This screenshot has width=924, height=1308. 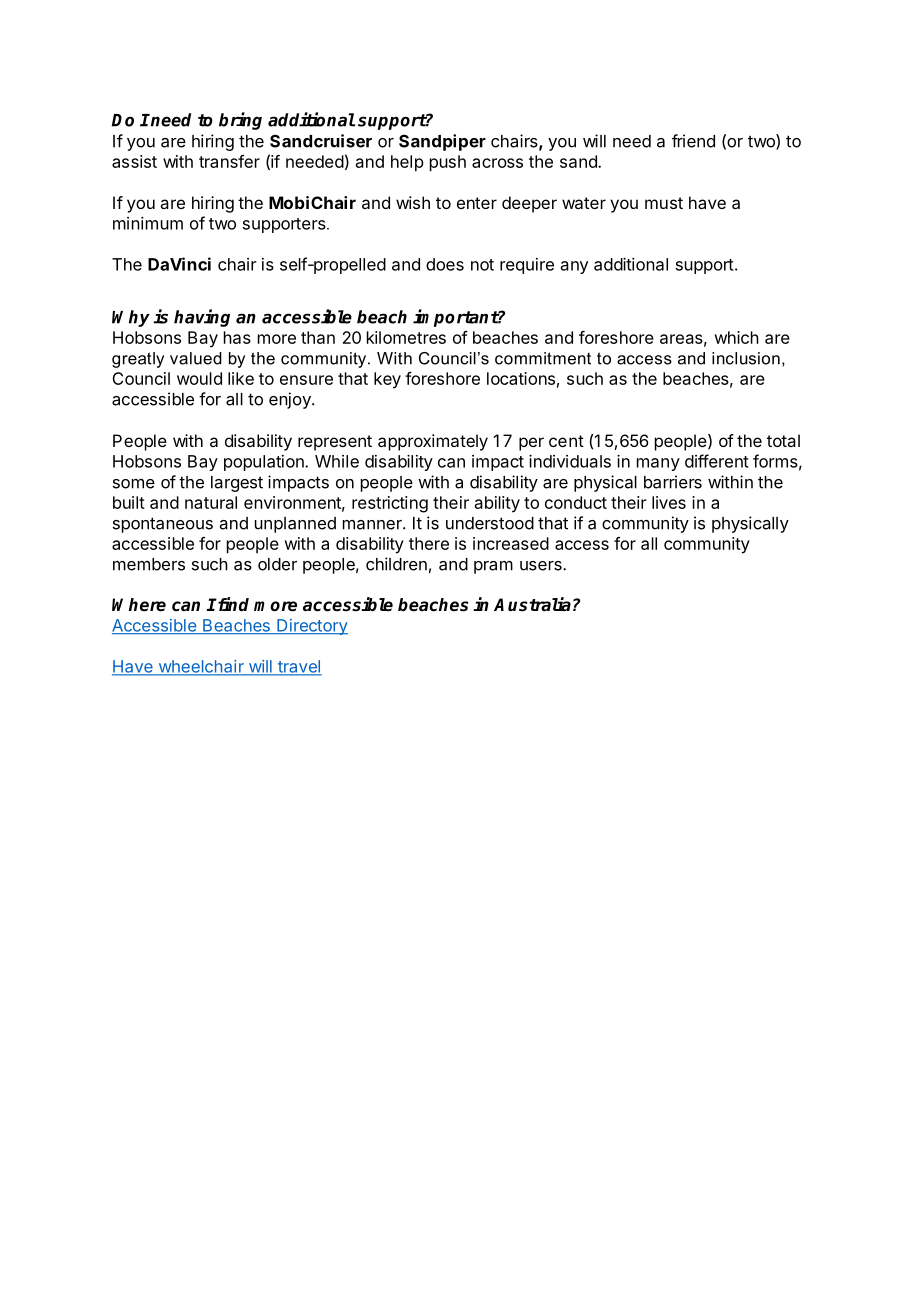 I want to click on understood, so click(x=490, y=523).
